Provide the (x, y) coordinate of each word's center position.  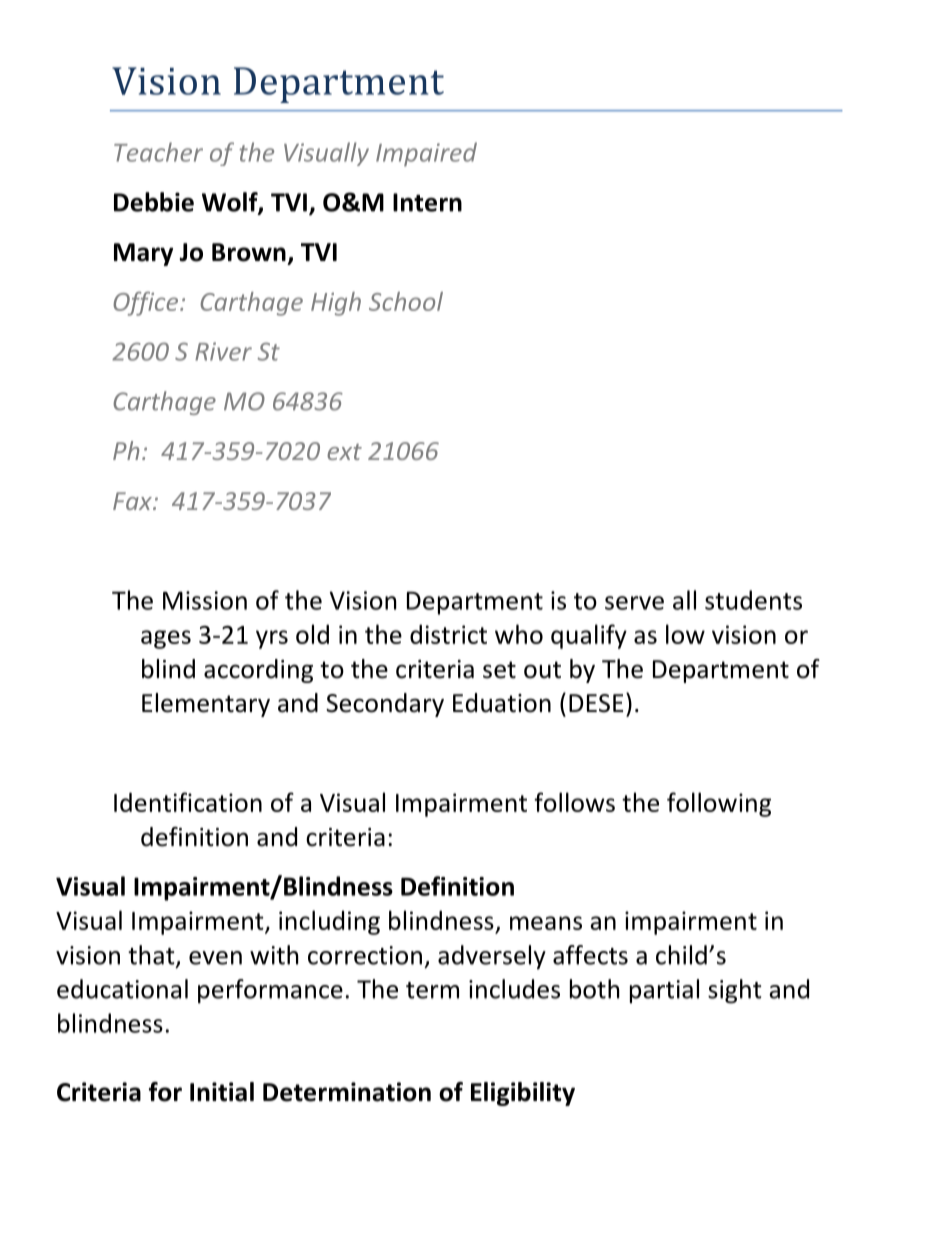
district (448, 634)
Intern (427, 202)
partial (664, 991)
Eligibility (523, 1094)
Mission (205, 600)
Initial (222, 1092)
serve (634, 603)
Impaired (426, 154)
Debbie (154, 202)
